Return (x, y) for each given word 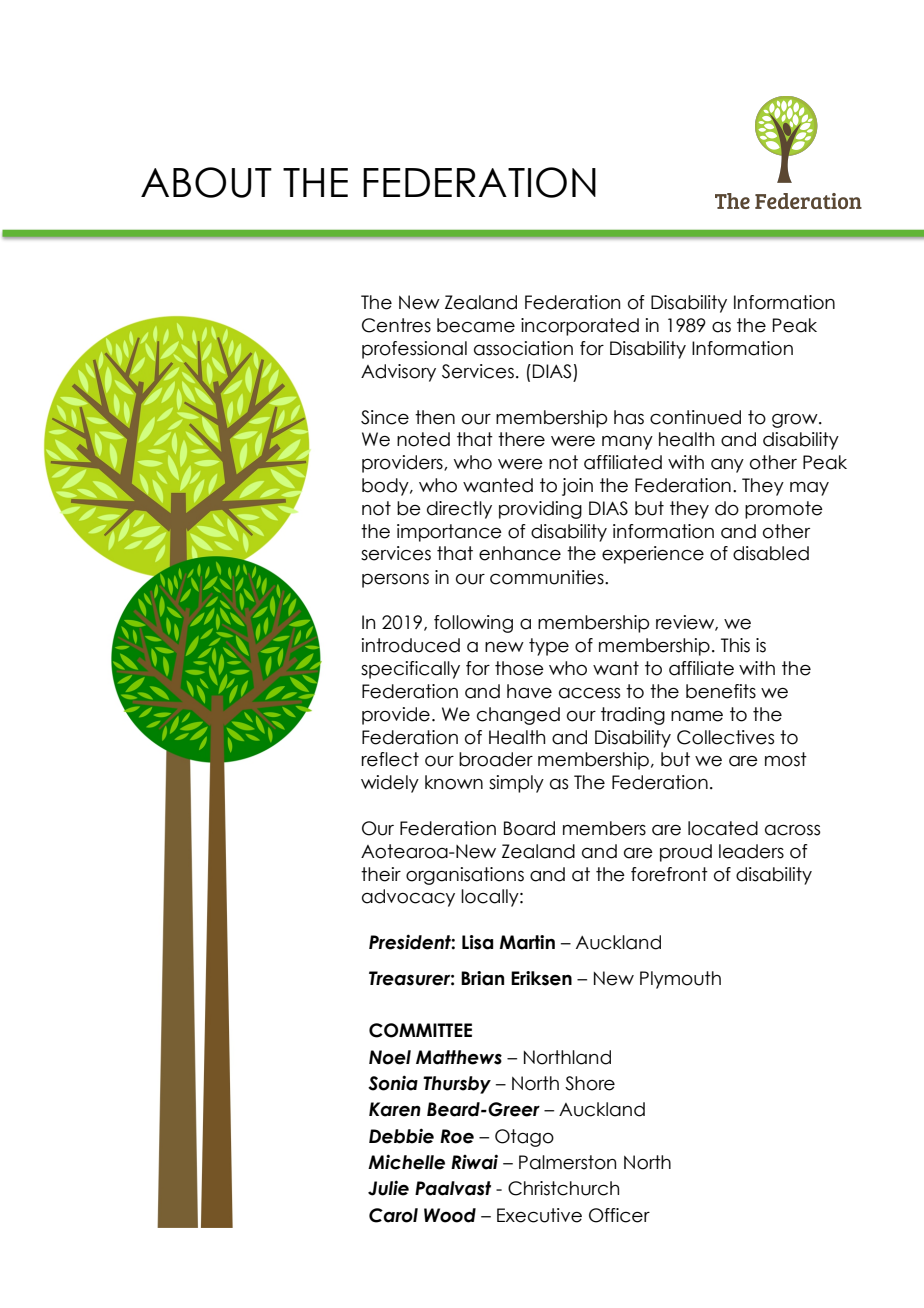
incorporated (580, 327)
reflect (390, 759)
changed (518, 716)
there (521, 439)
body (386, 487)
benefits (721, 691)
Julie (388, 1188)
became (476, 325)
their (381, 874)
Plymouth (680, 980)
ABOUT (206, 182)
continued (695, 417)
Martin (527, 942)
